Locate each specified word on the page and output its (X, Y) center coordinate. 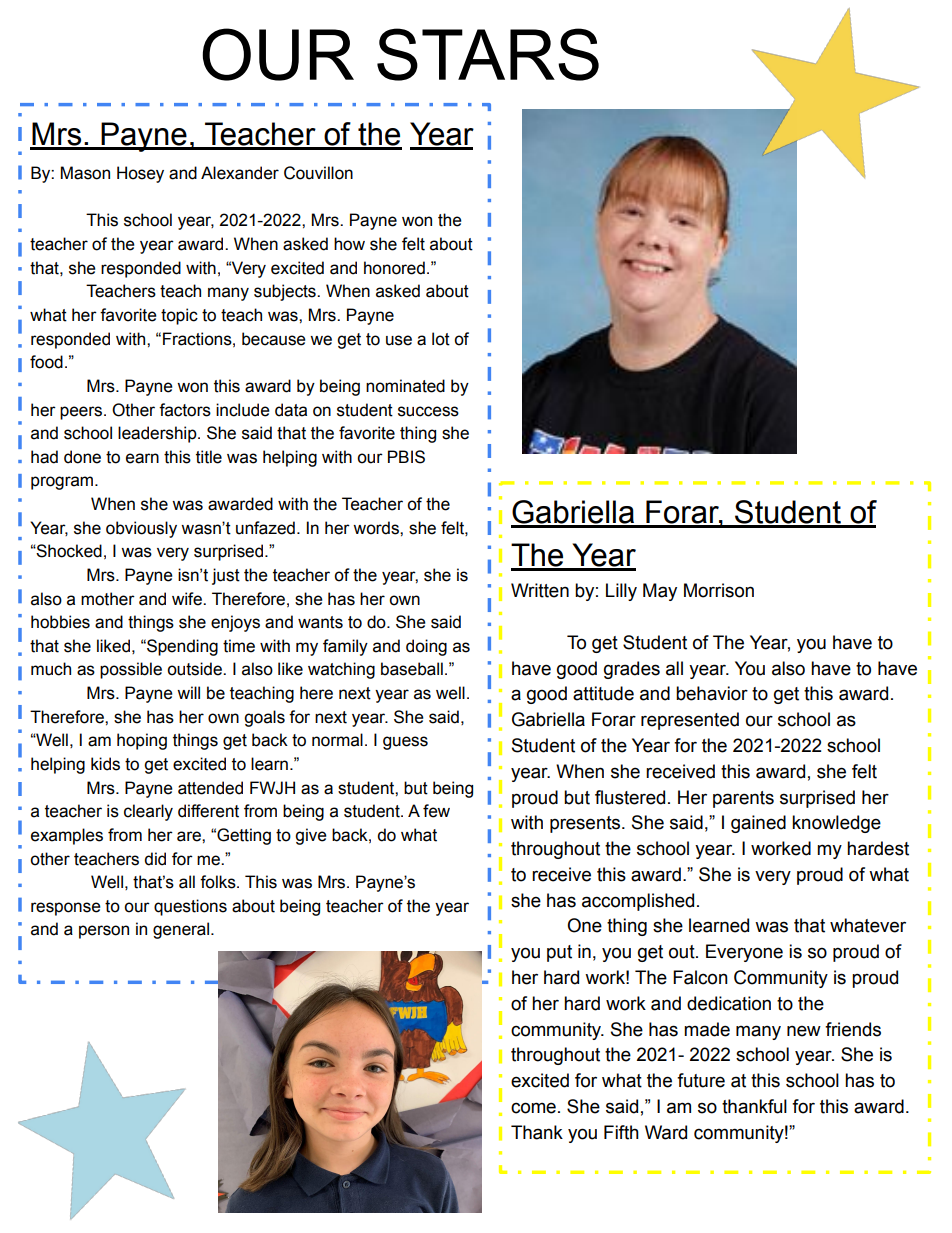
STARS (488, 54)
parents (743, 799)
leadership (158, 434)
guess (405, 743)
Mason (85, 173)
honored (394, 268)
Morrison (719, 590)
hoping (142, 741)
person (104, 932)
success (428, 411)
